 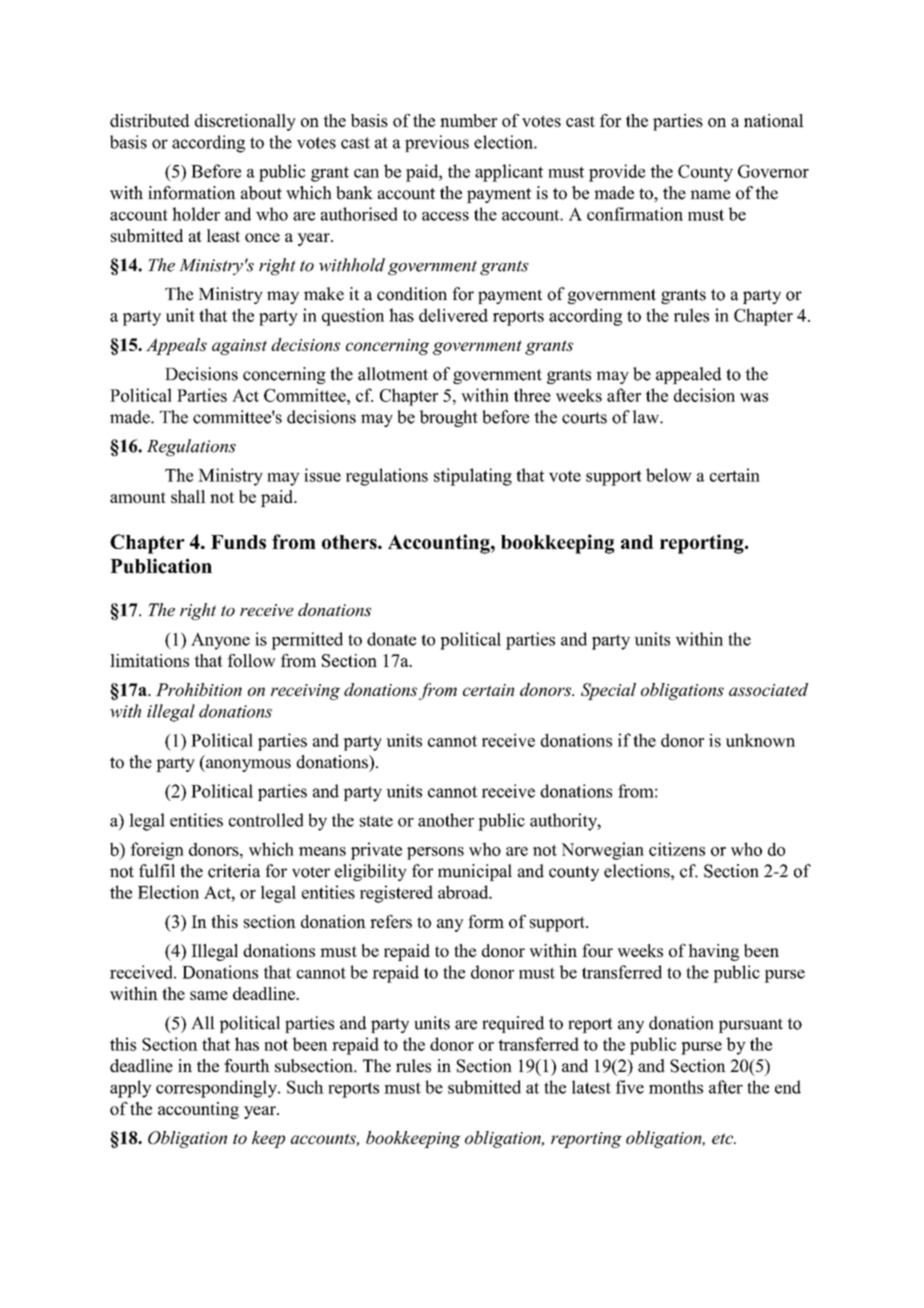 I want to click on distributed, so click(x=149, y=120).
